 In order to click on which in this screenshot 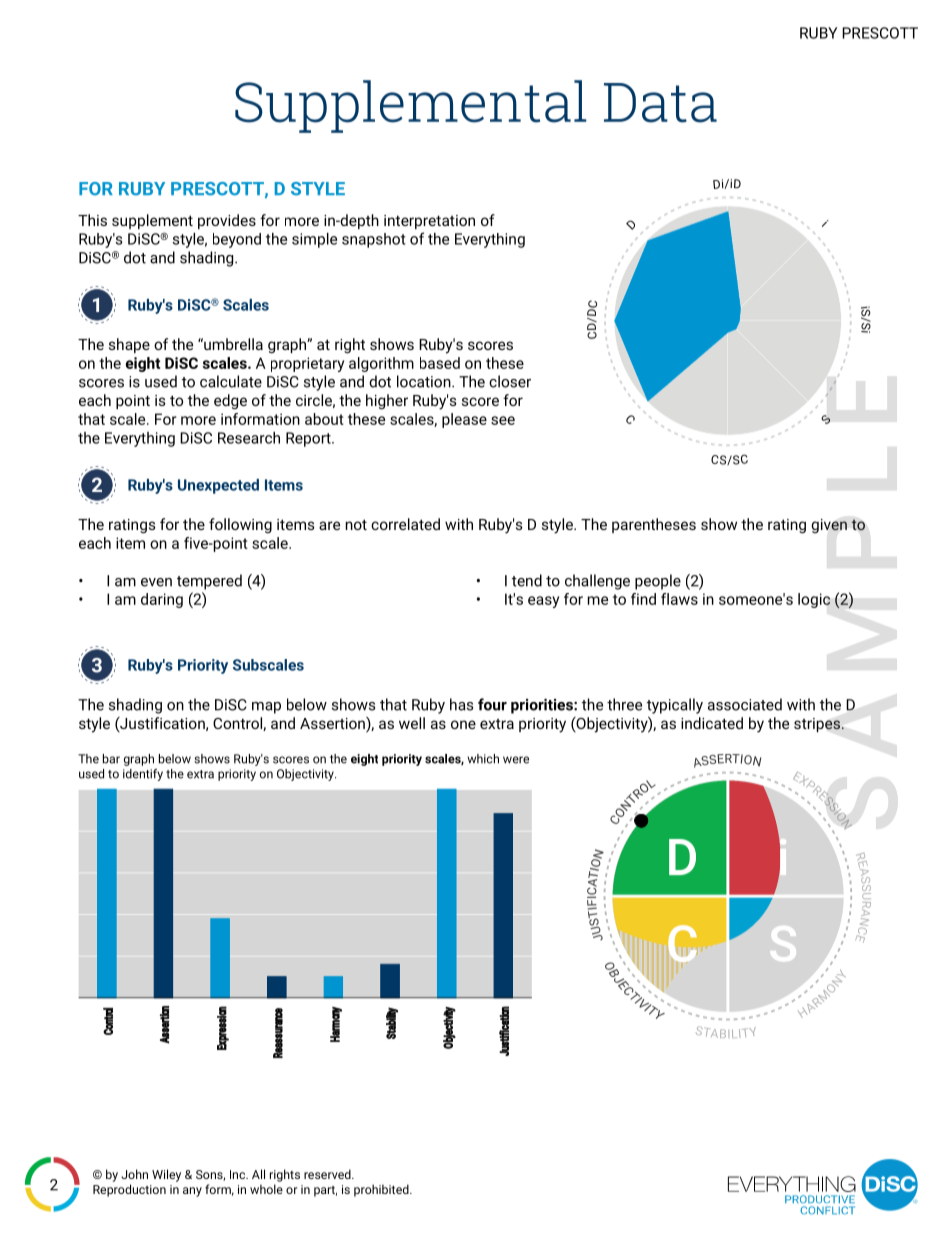, I will do `click(483, 759)`.
